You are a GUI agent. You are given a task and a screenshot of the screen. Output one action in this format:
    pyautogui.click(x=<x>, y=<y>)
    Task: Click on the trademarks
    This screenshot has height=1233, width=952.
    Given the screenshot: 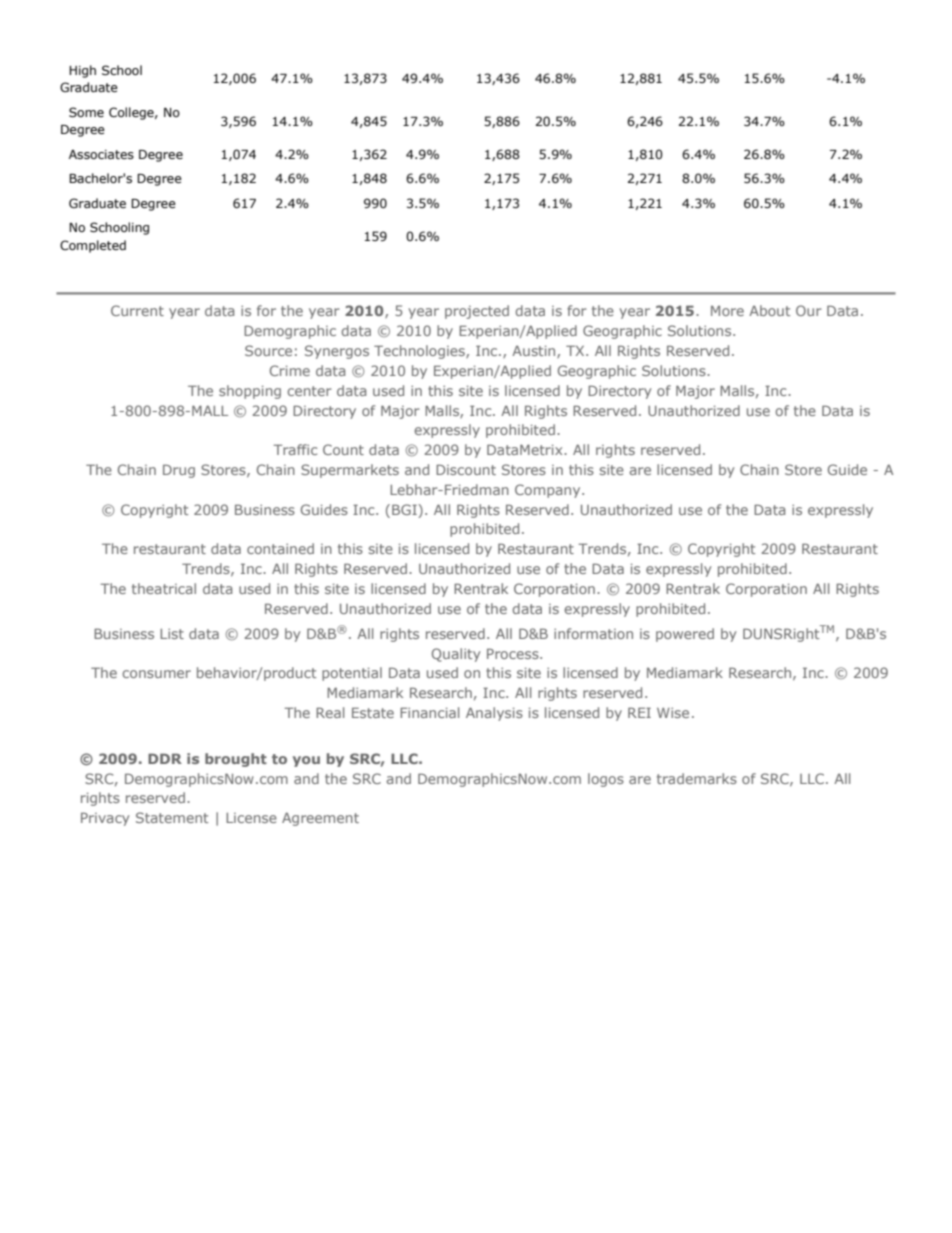 What is the action you would take?
    pyautogui.click(x=697, y=778)
